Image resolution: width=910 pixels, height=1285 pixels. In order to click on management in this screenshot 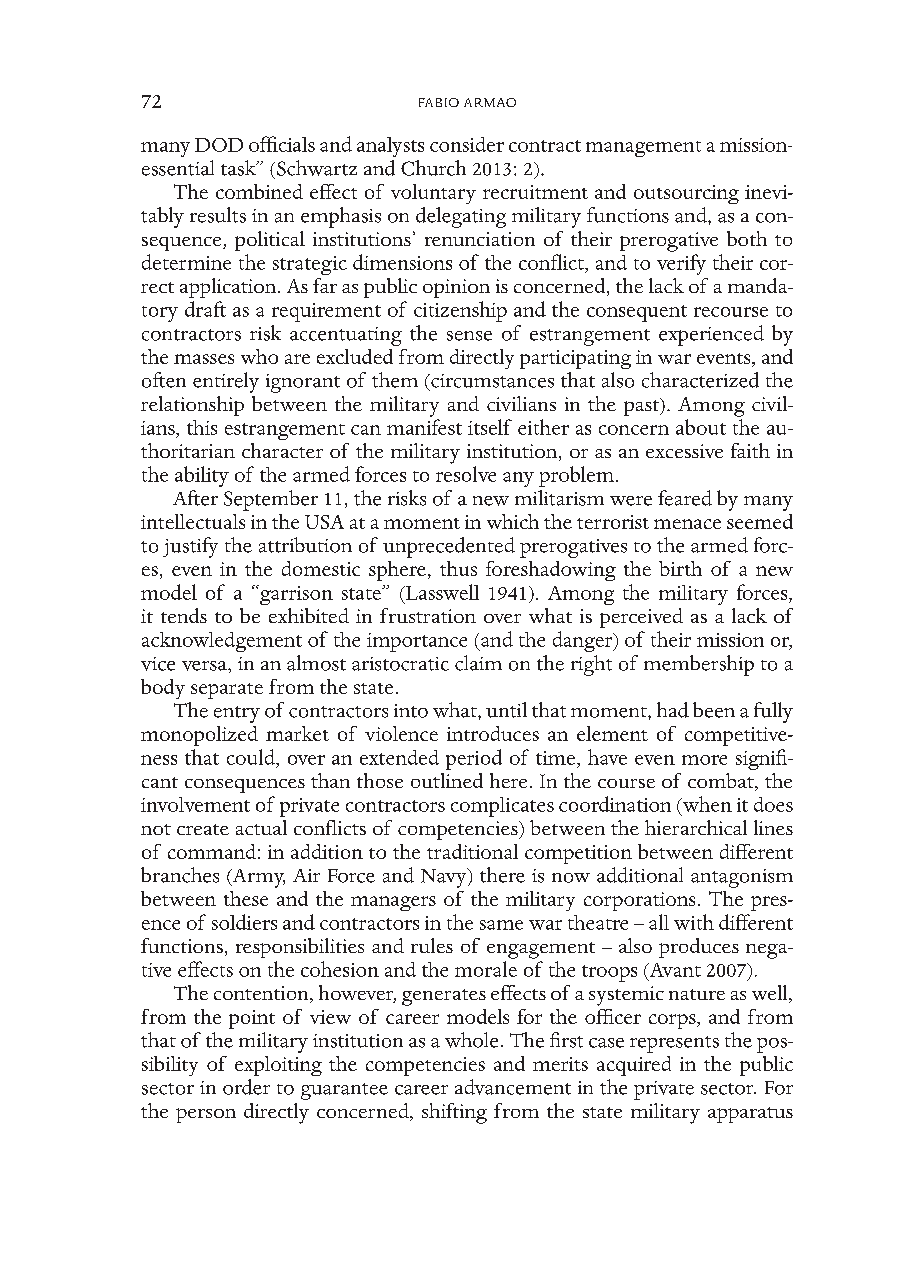, I will do `click(643, 149)`.
